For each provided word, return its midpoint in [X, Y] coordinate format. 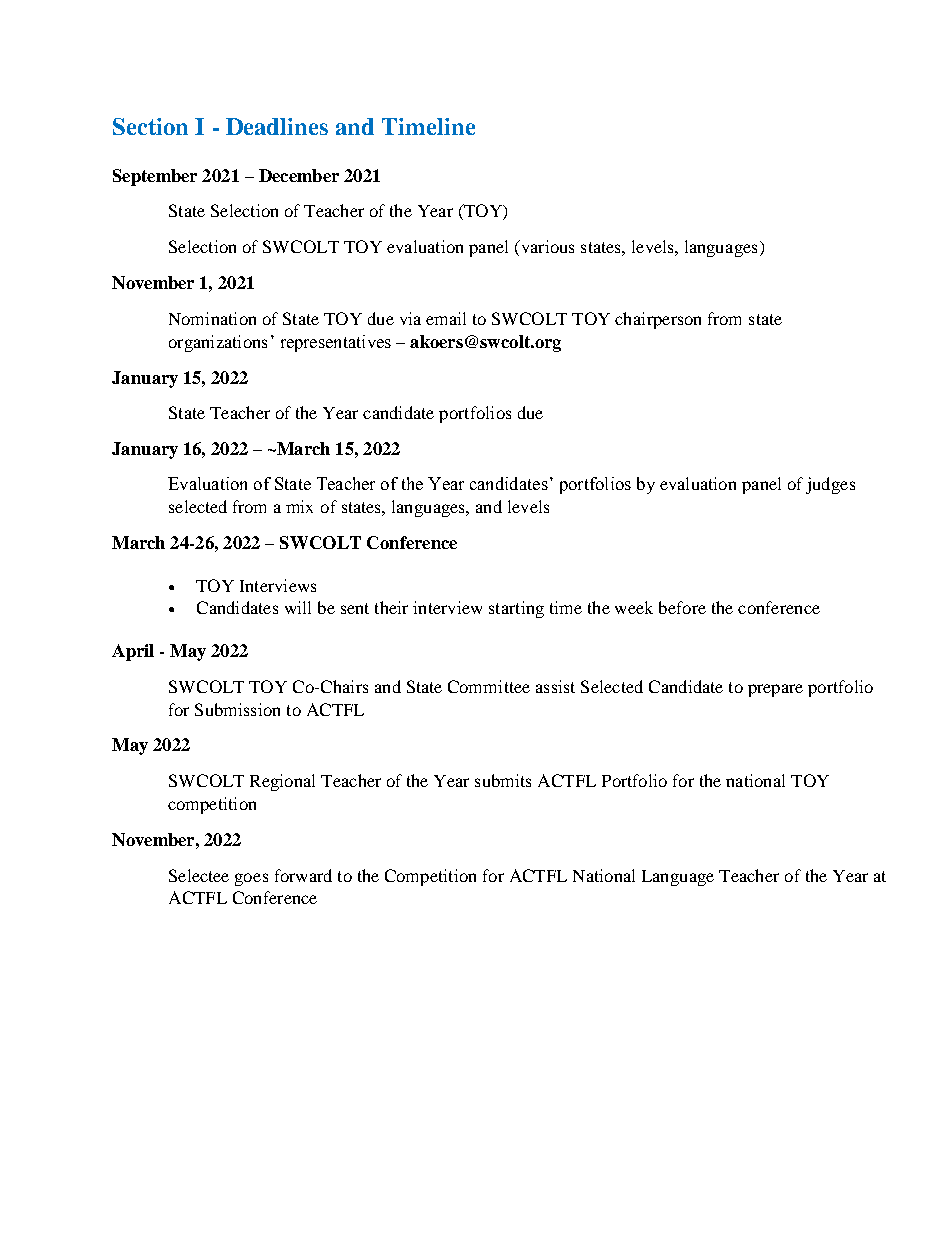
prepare [775, 690]
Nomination [212, 318]
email [446, 318]
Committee [489, 686]
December [299, 175]
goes [251, 879]
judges [830, 485]
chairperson [658, 320]
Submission [237, 709]
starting [516, 609]
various [546, 248]
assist [555, 686]
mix [299, 506]
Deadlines [277, 126]
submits [503, 780]
